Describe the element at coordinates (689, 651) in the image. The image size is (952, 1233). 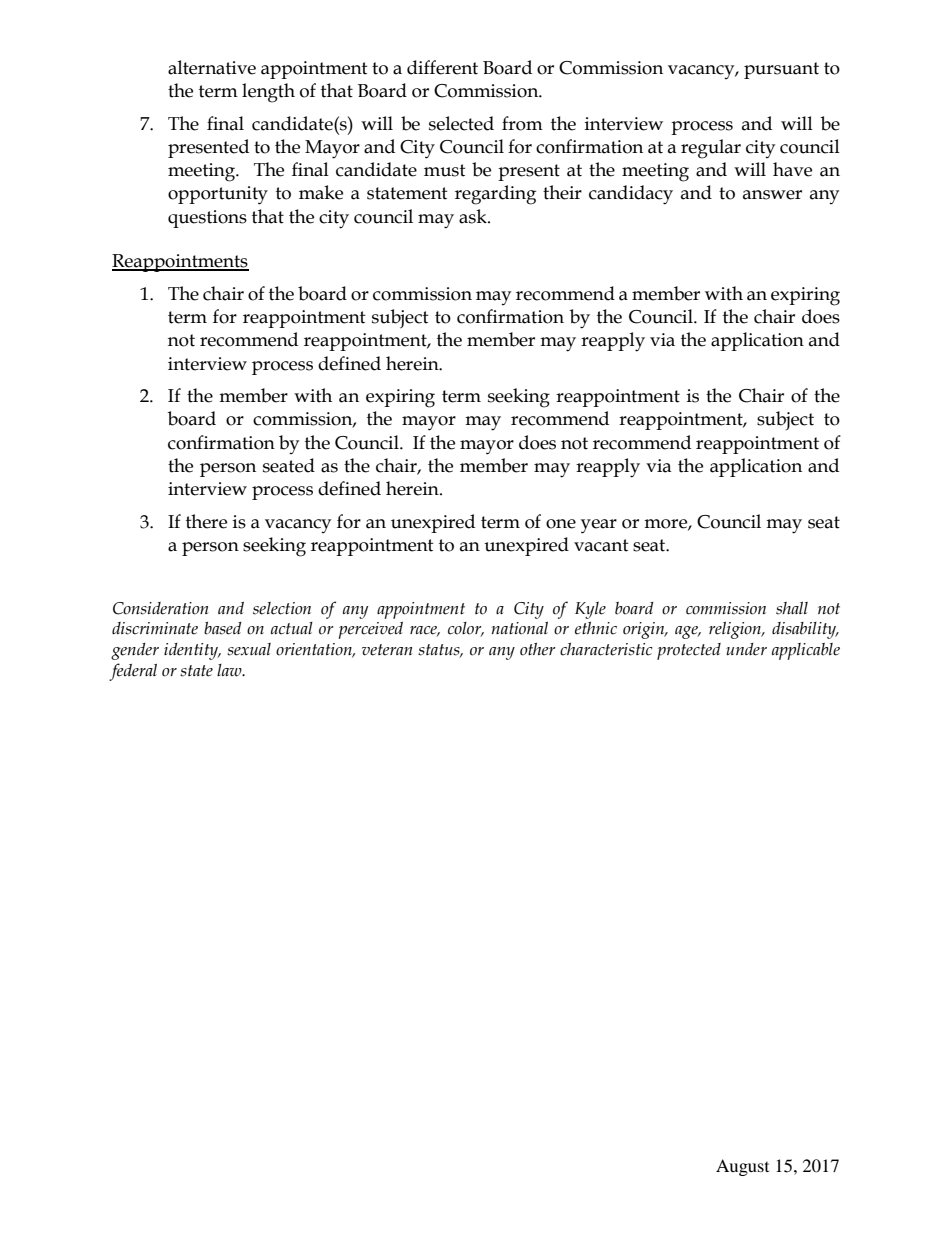
I see `protected` at that location.
